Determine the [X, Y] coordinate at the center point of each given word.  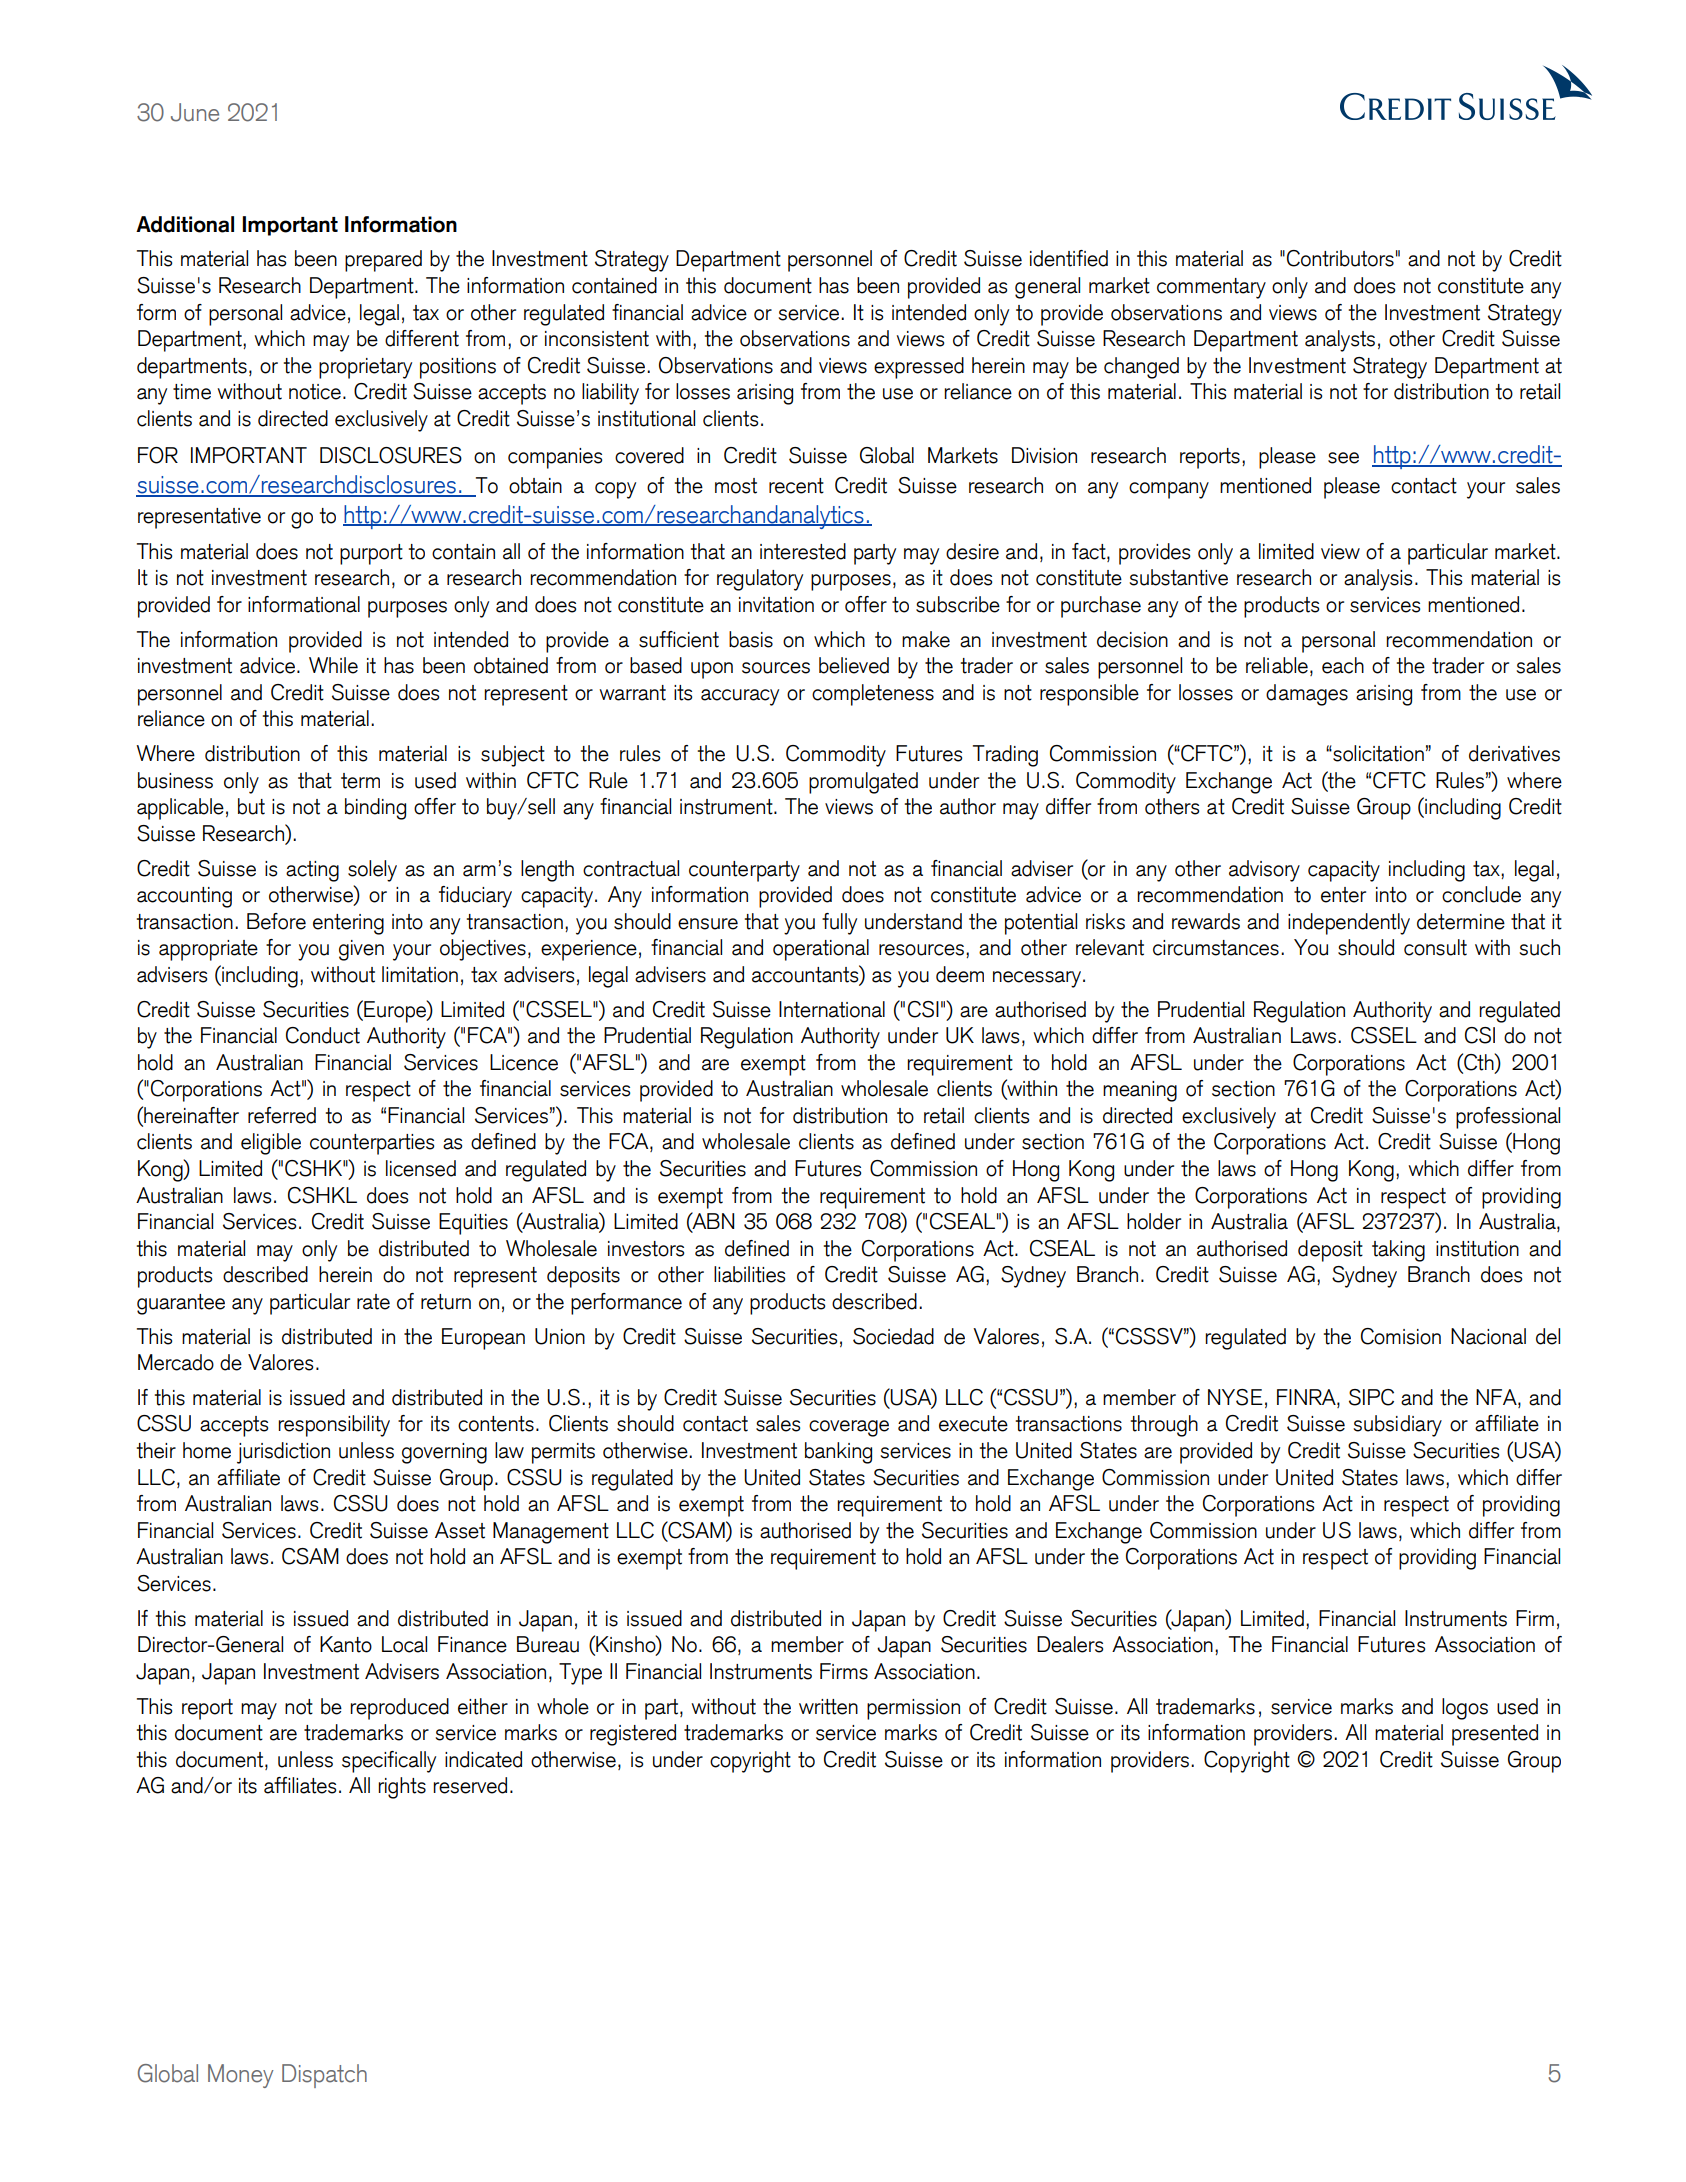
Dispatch [324, 2076]
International [832, 1009]
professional [1508, 1118]
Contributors [1340, 258]
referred [282, 1115]
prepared [383, 261]
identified [1069, 258]
